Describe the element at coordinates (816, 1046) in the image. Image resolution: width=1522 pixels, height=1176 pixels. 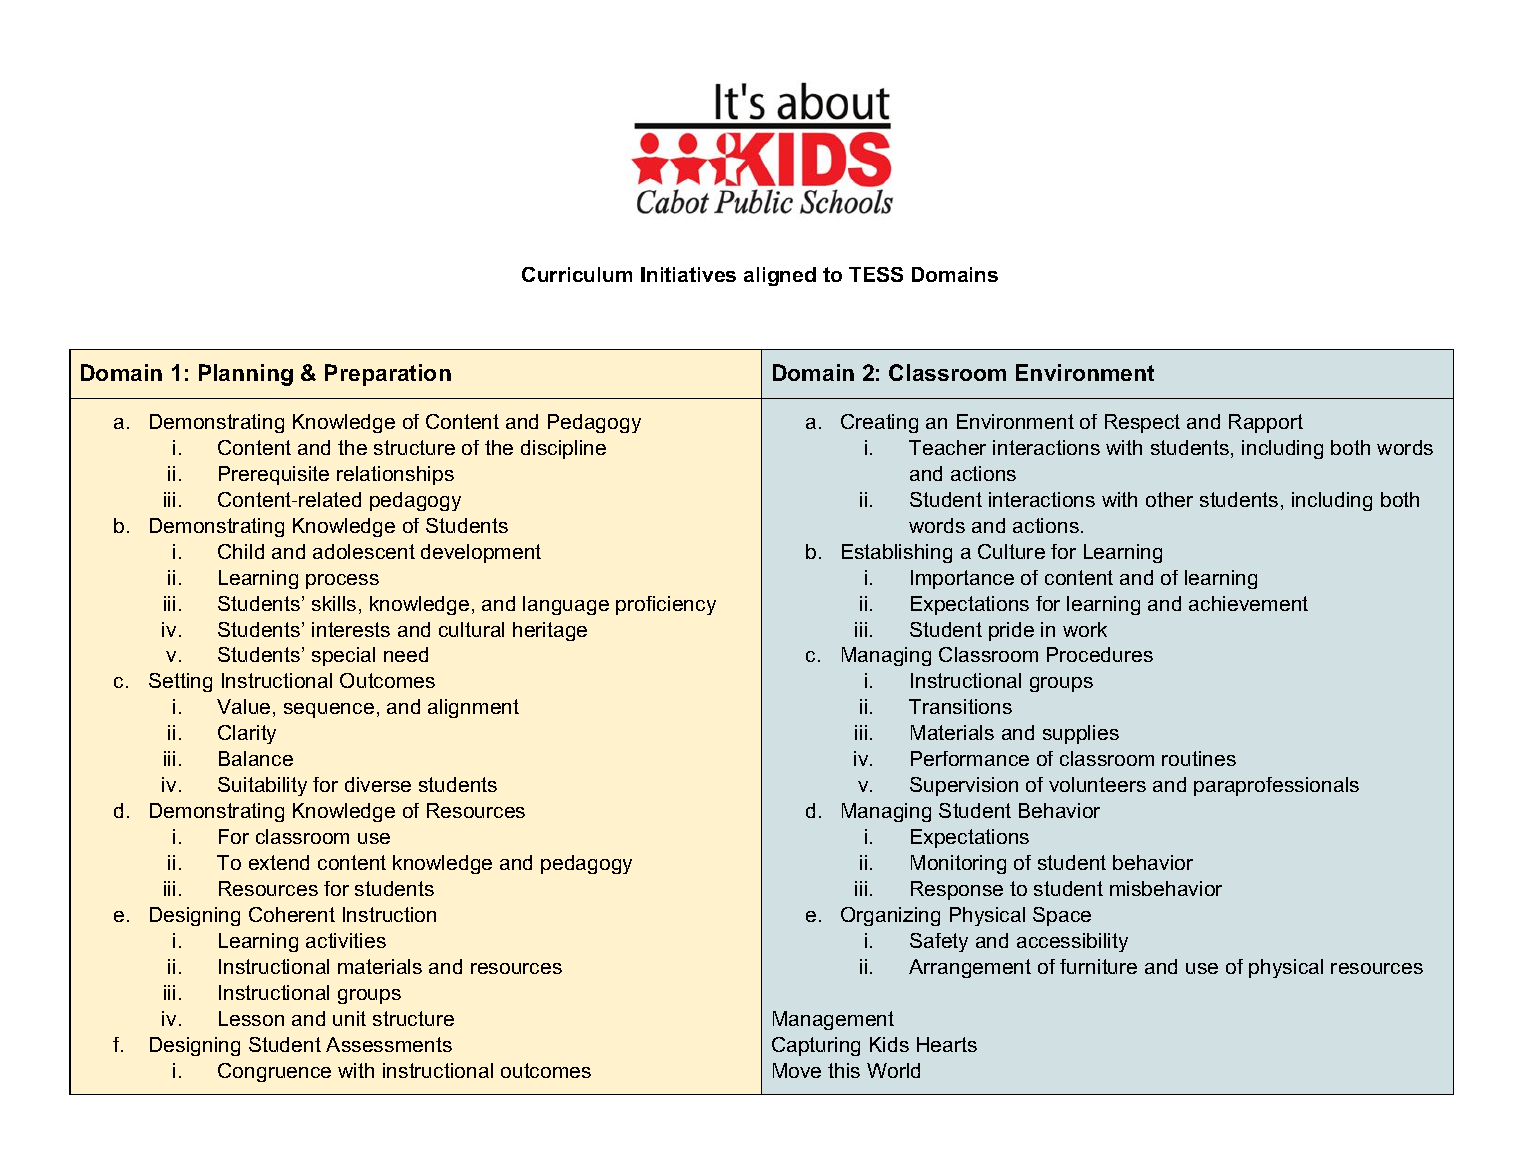
I see `Capturing` at that location.
